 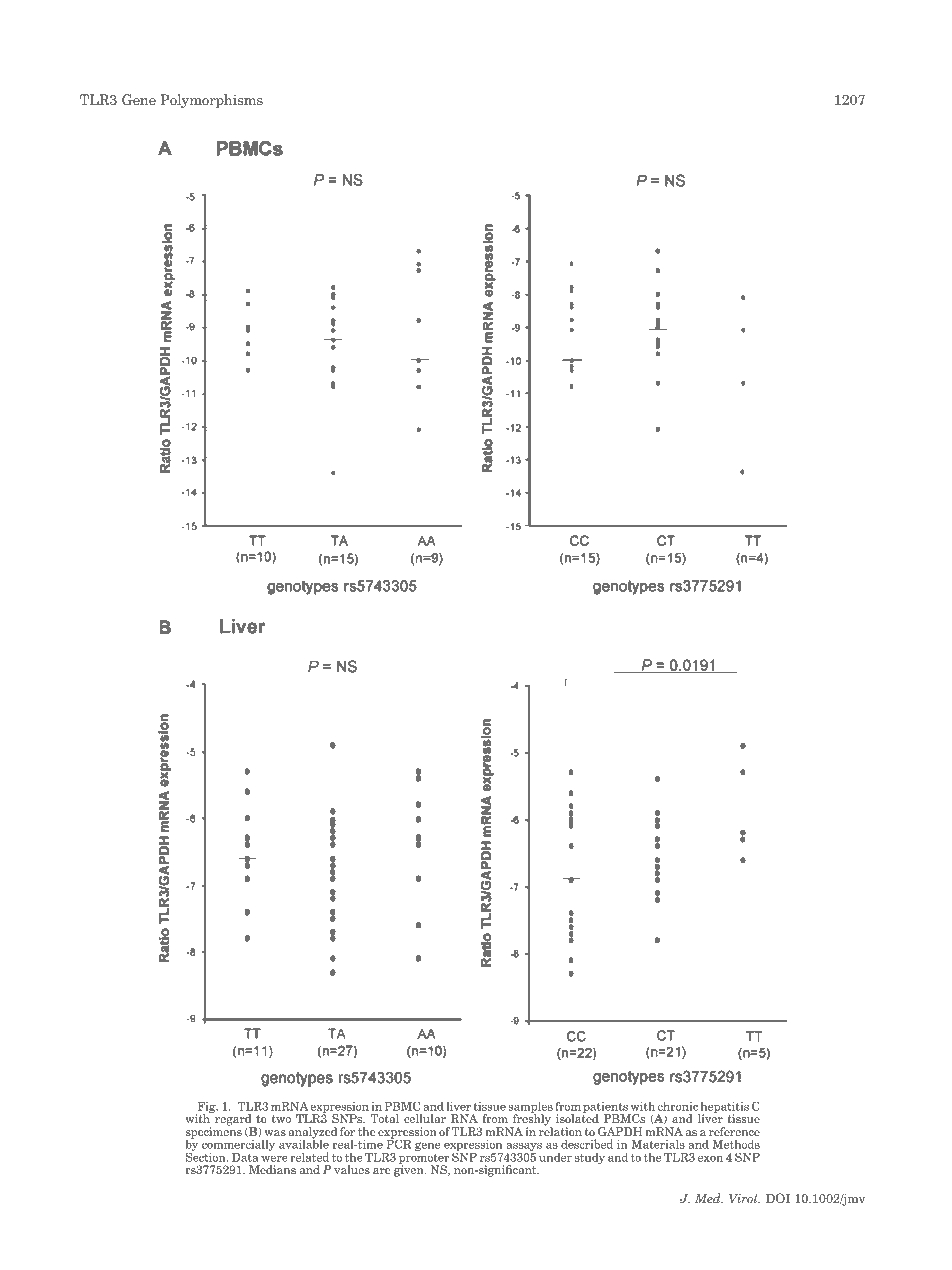 What do you see at coordinates (724, 1108) in the screenshot?
I see `hepatitis` at bounding box center [724, 1108].
